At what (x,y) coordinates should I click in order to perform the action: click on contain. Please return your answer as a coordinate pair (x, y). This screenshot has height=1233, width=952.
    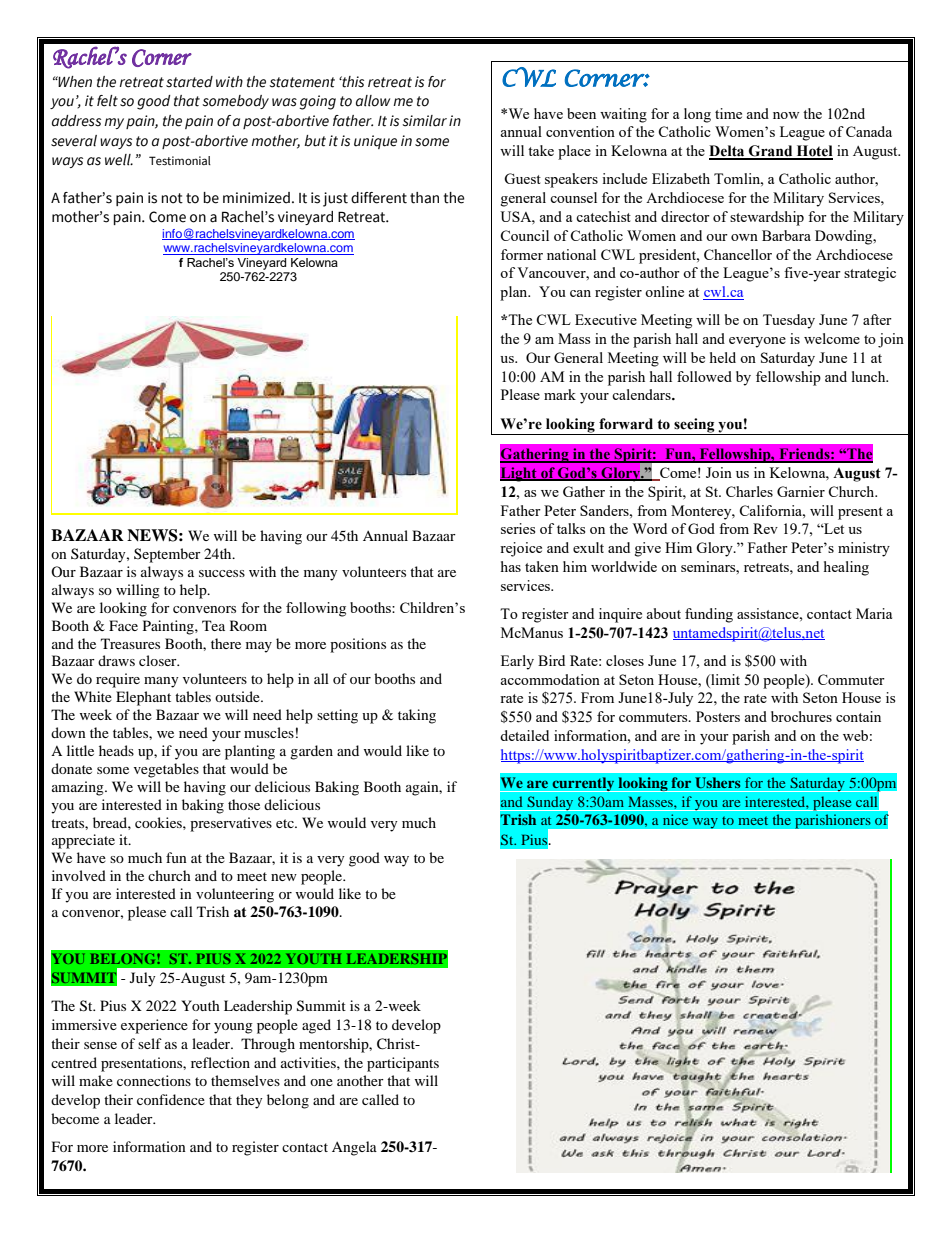
    Looking at the image, I should click on (858, 716).
